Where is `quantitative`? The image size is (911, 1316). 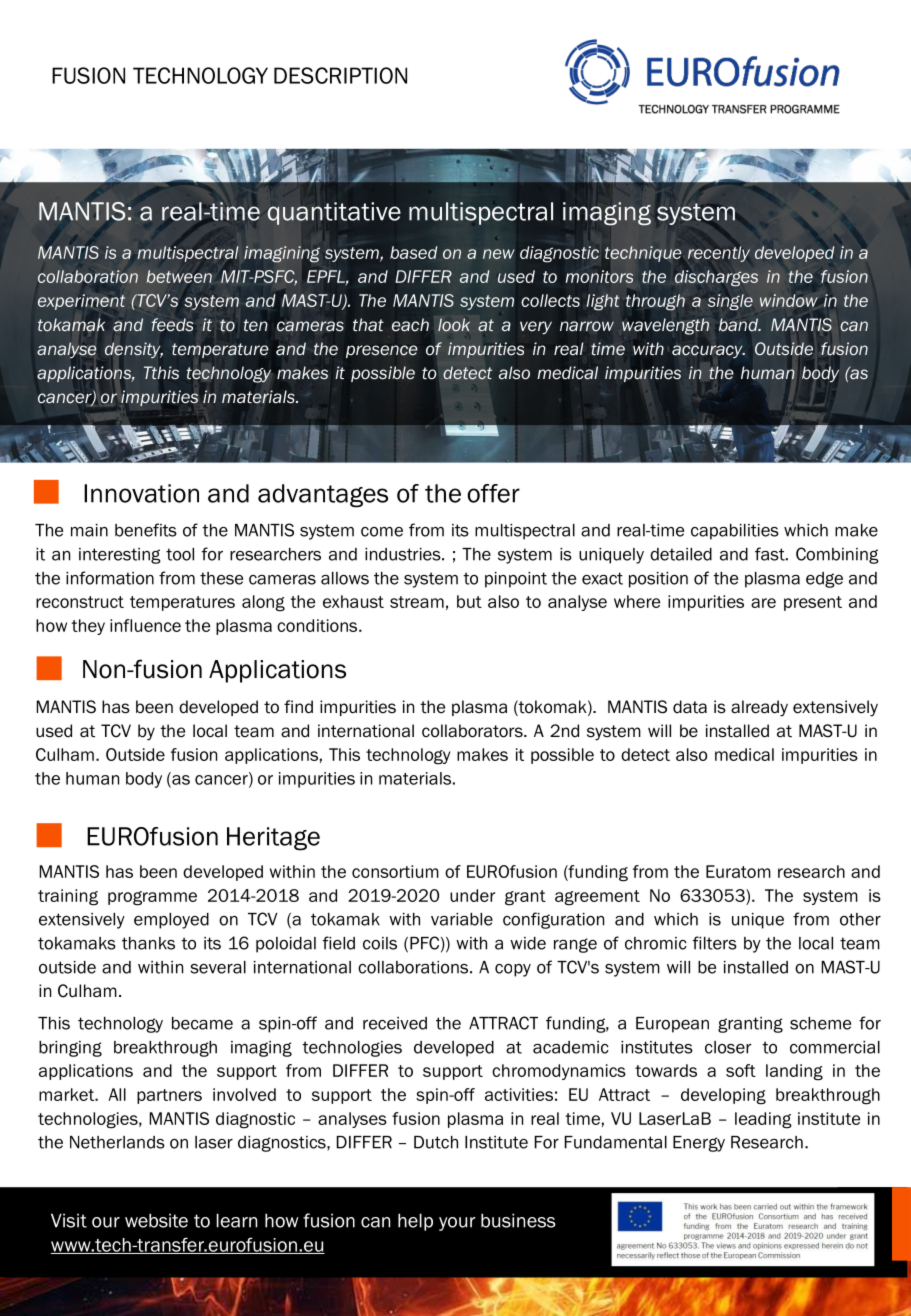 quantitative is located at coordinates (334, 213).
